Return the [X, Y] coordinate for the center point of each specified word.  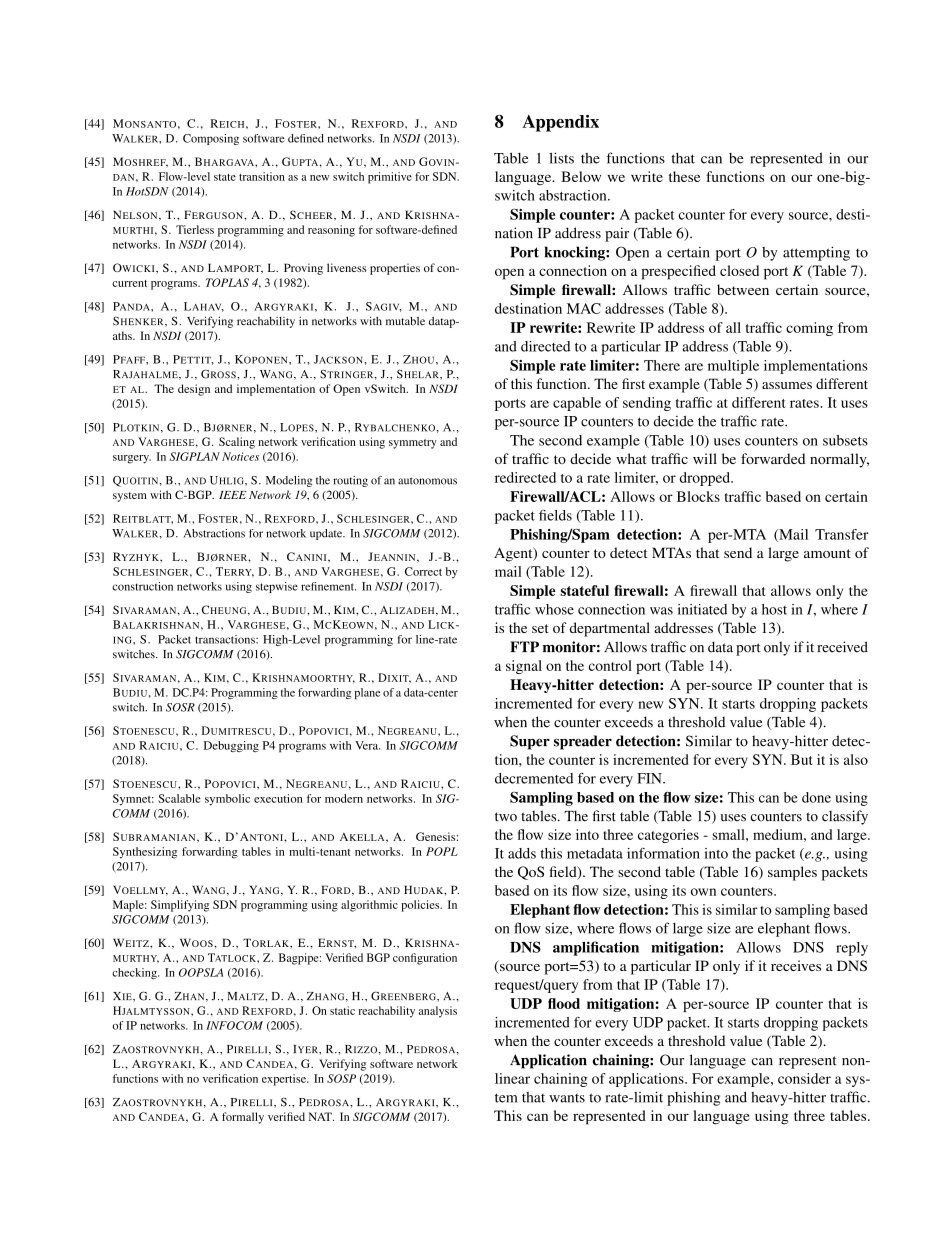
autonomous [427, 481]
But [801, 759]
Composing [211, 139]
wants [567, 1098]
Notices [240, 456]
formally [243, 1118]
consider [804, 1078]
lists [561, 158]
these [684, 176]
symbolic [227, 800]
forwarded [773, 458]
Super [530, 742]
